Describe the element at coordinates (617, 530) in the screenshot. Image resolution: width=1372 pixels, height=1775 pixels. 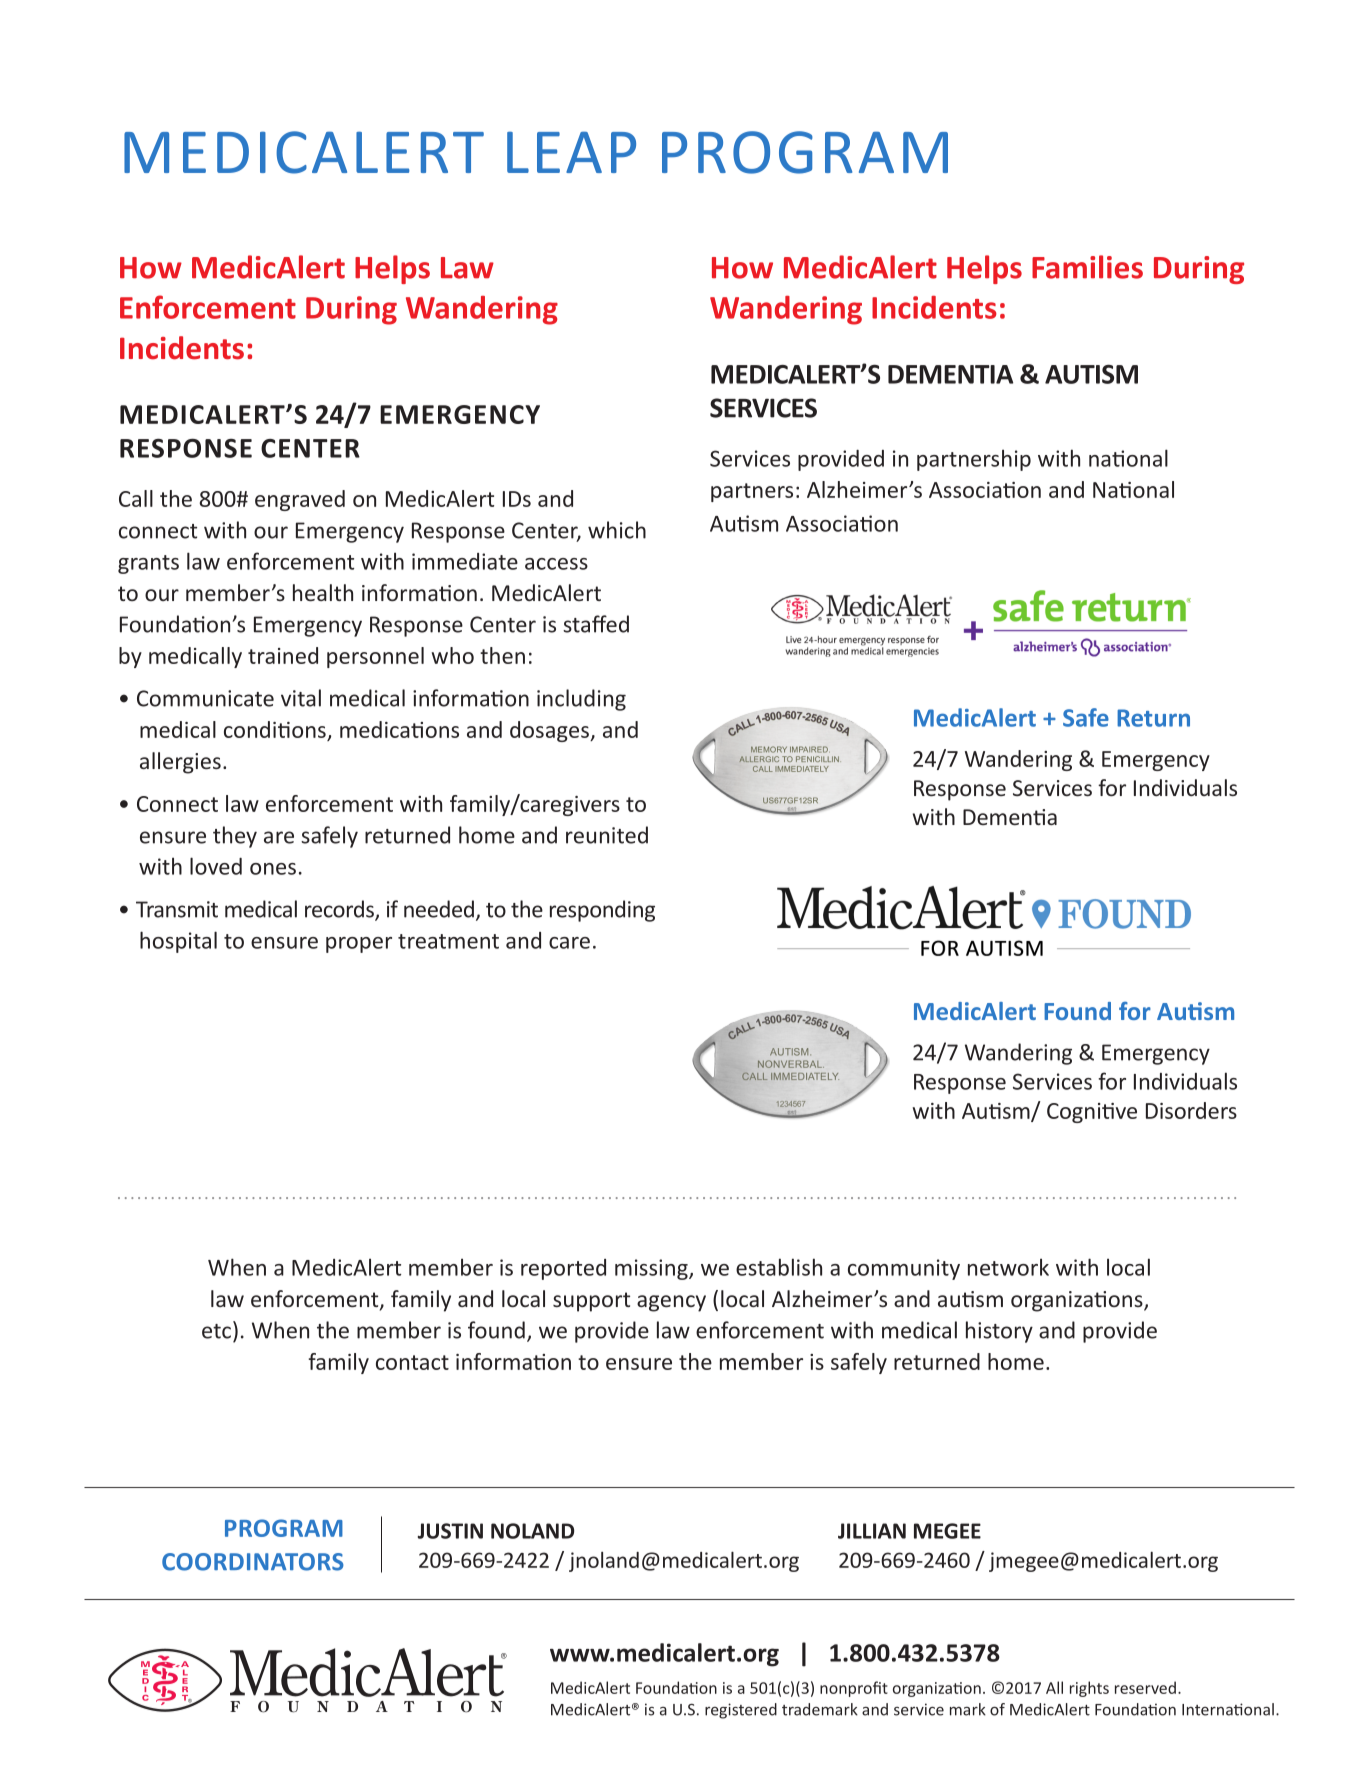
I see `which` at that location.
